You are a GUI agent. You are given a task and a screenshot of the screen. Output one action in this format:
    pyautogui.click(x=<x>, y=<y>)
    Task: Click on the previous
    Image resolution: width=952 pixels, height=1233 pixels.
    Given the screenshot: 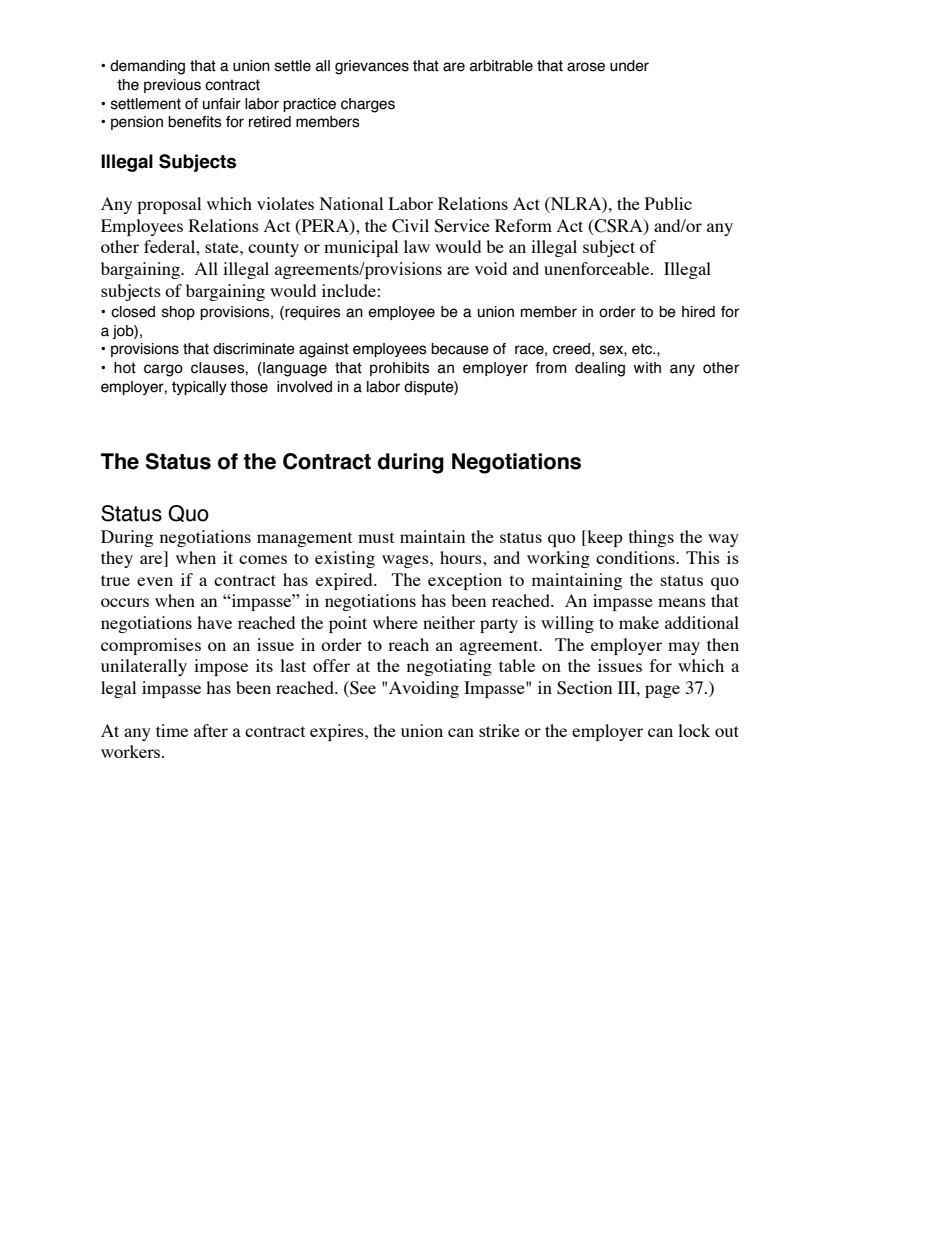 What is the action you would take?
    pyautogui.click(x=172, y=86)
